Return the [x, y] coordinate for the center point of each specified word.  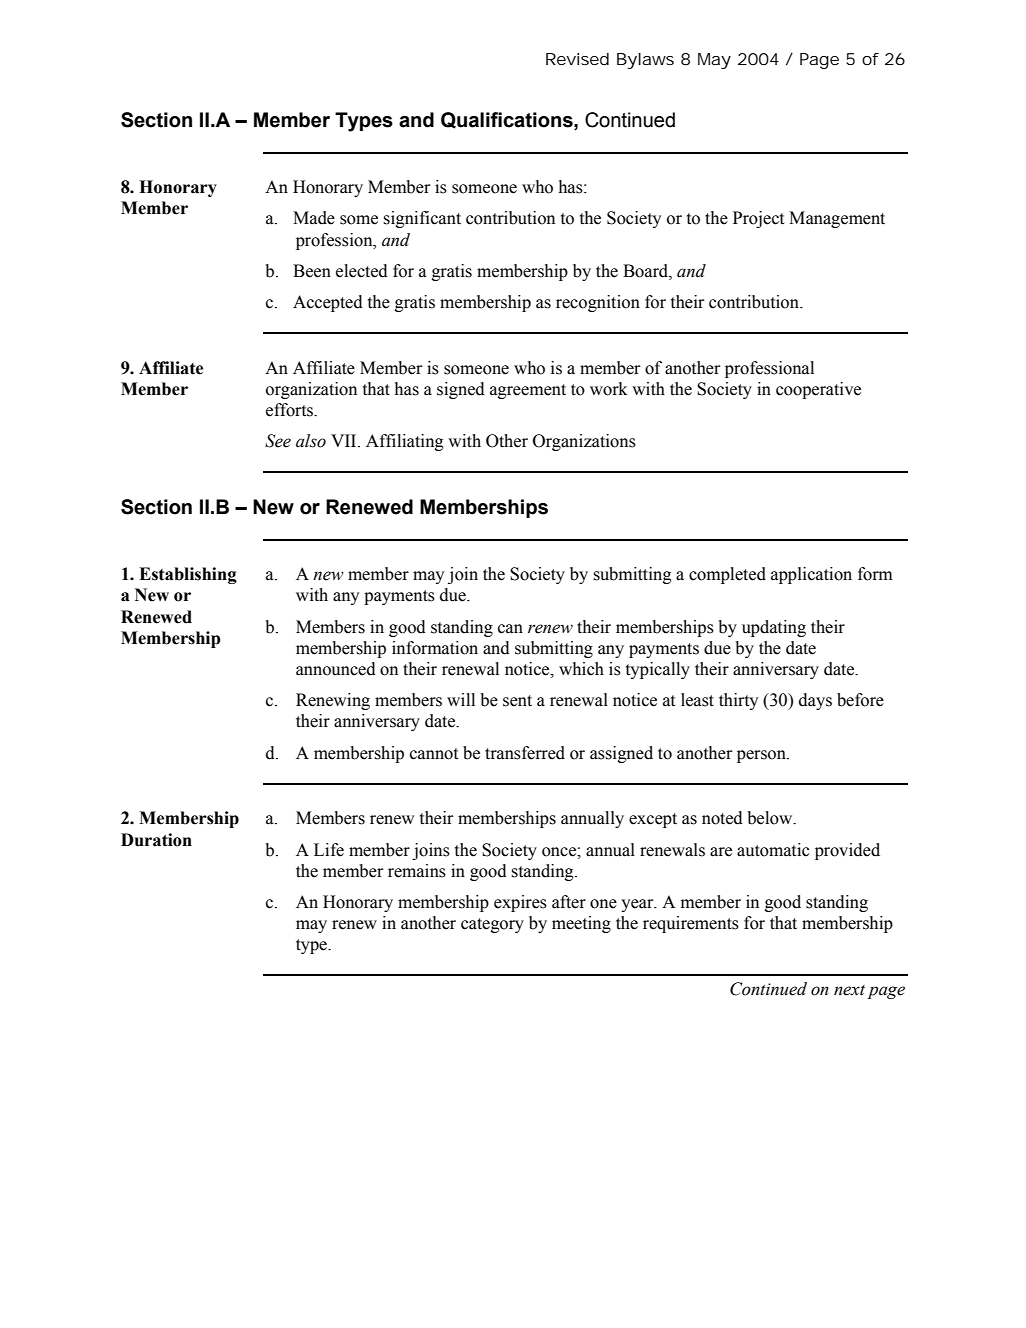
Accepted [328, 303]
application [811, 575]
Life [329, 850]
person [762, 756]
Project [758, 219]
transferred [525, 753]
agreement [528, 391]
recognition [598, 303]
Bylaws [645, 61]
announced [336, 669]
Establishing [188, 575]
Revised [577, 59]
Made [314, 218]
